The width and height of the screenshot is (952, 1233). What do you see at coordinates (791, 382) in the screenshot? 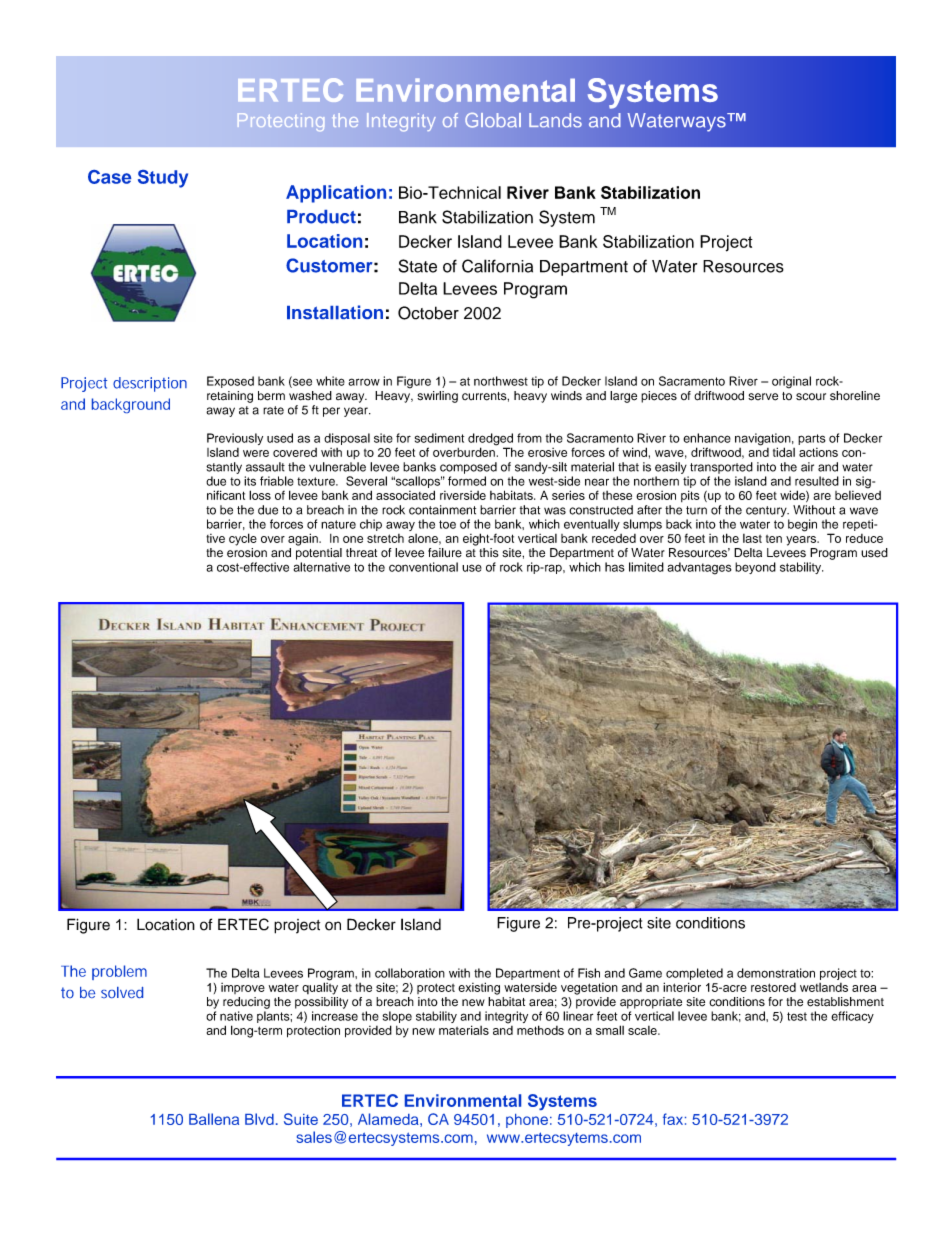
I see `original` at bounding box center [791, 382].
